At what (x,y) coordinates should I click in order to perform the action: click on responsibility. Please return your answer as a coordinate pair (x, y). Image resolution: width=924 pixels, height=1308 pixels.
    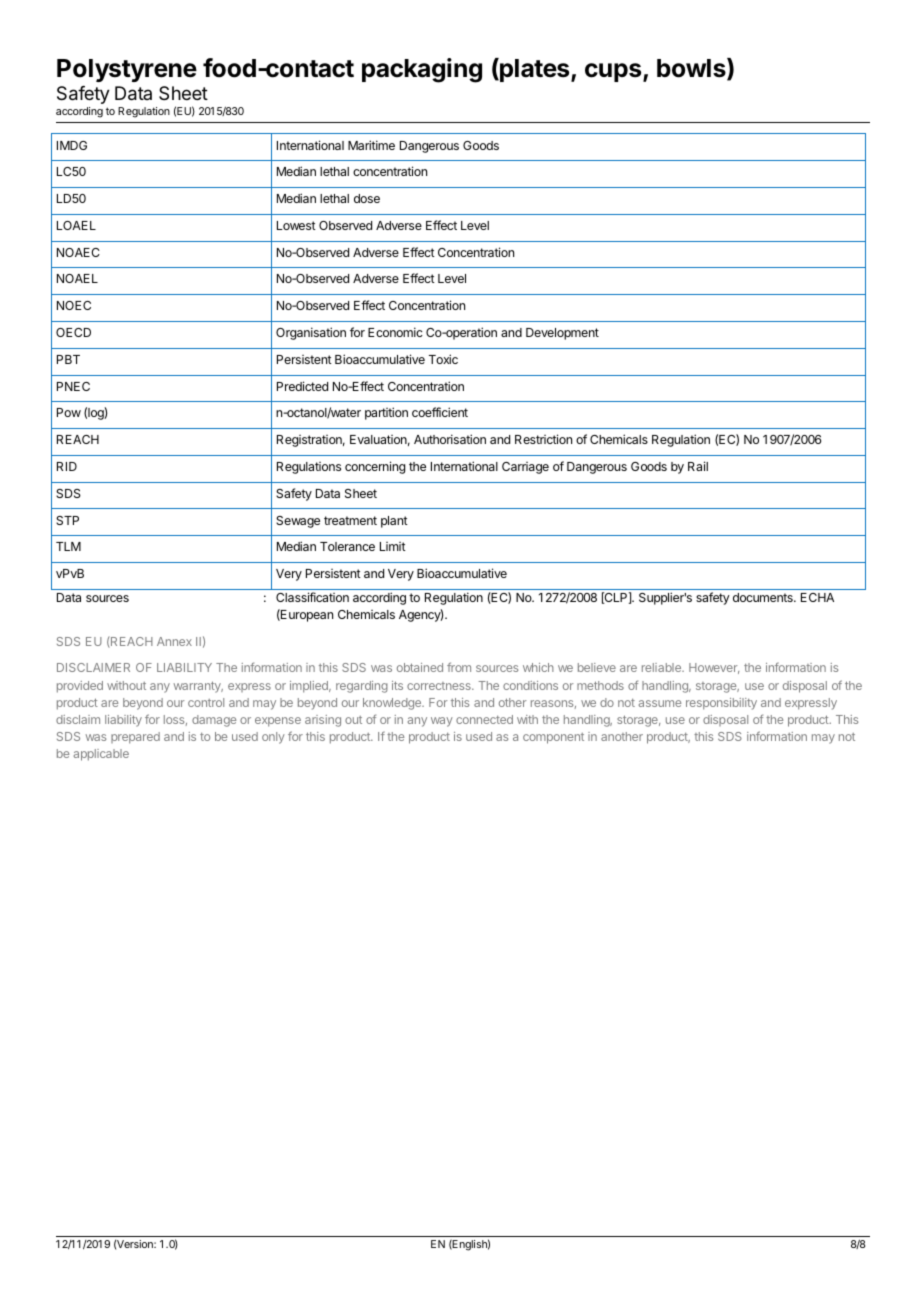
    Looking at the image, I should click on (721, 704).
